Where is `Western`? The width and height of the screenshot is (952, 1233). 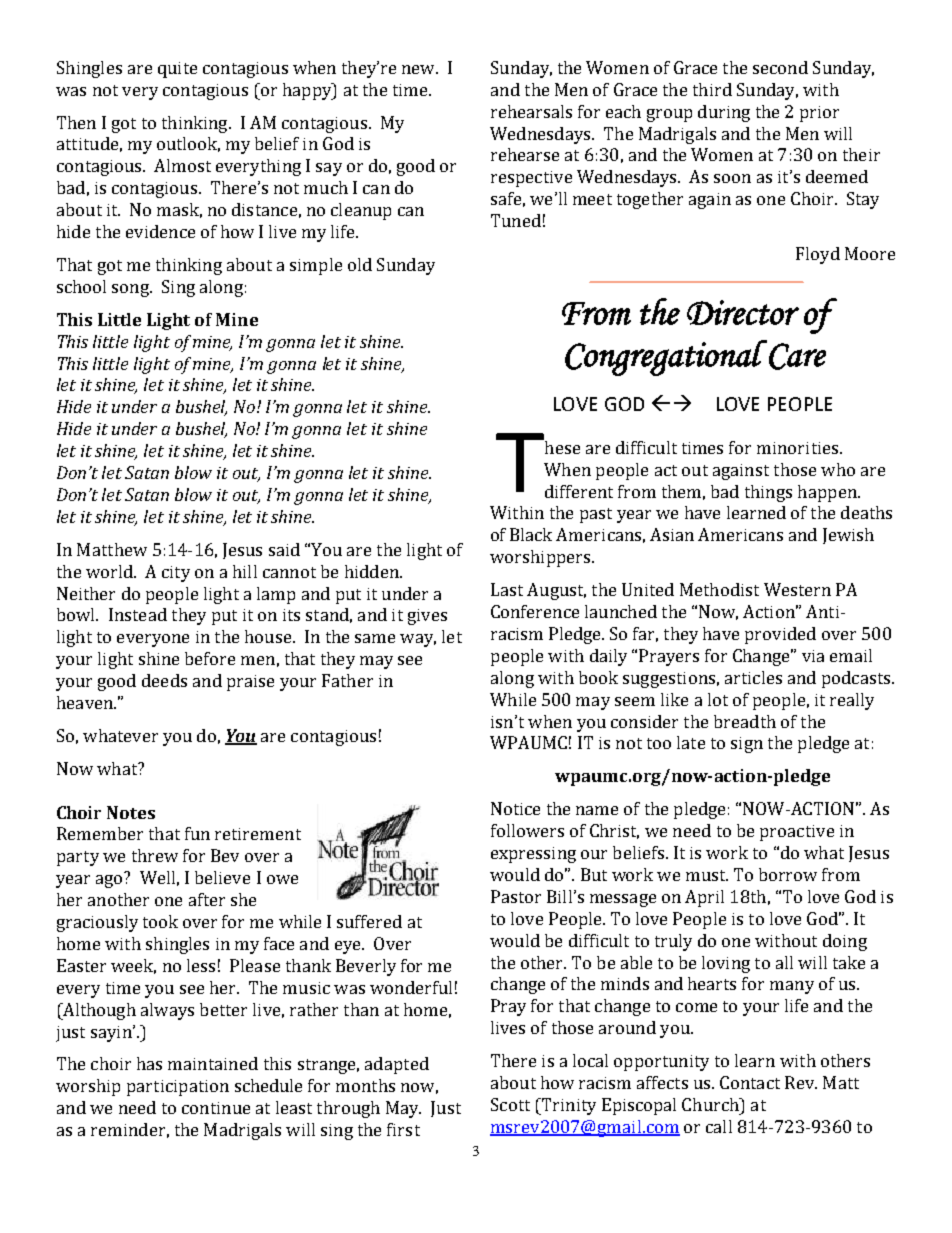 Western is located at coordinates (797, 589).
